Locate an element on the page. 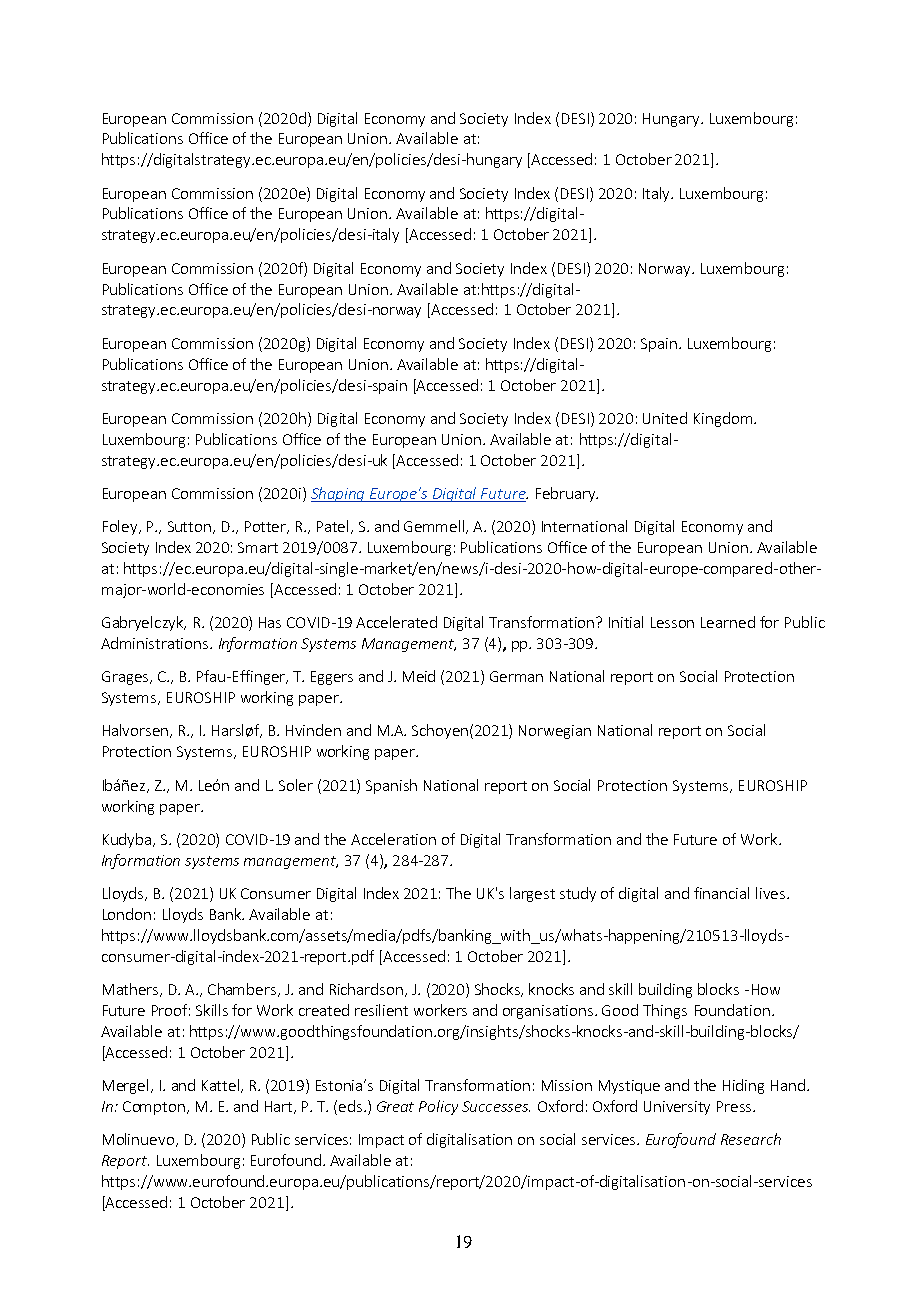 This document has height=1309, width=924. United is located at coordinates (665, 418).
